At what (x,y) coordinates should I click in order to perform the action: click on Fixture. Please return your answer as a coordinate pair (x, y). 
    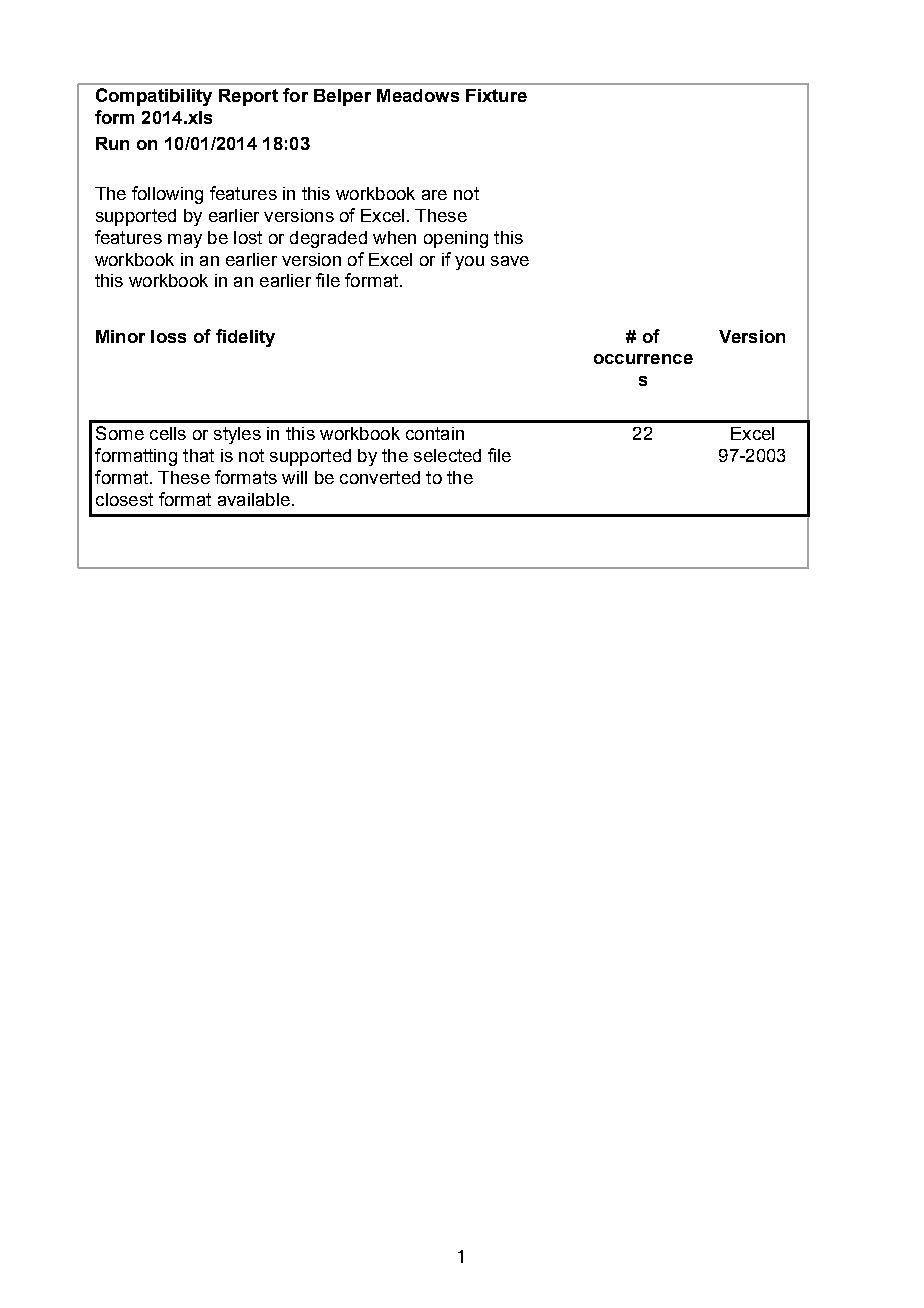
    Looking at the image, I should click on (496, 95).
